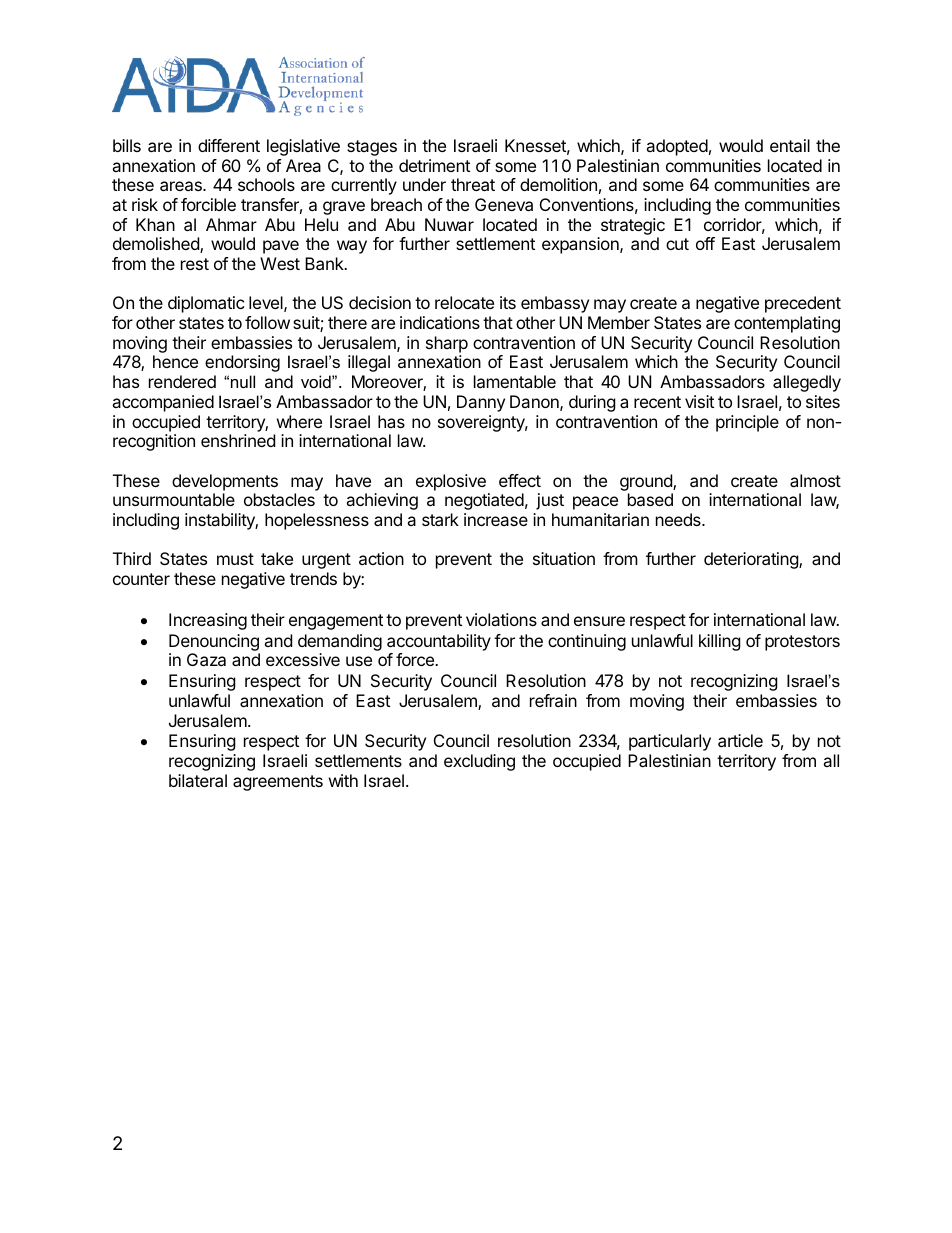 The height and width of the page is (1233, 952). I want to click on precedent, so click(803, 304).
